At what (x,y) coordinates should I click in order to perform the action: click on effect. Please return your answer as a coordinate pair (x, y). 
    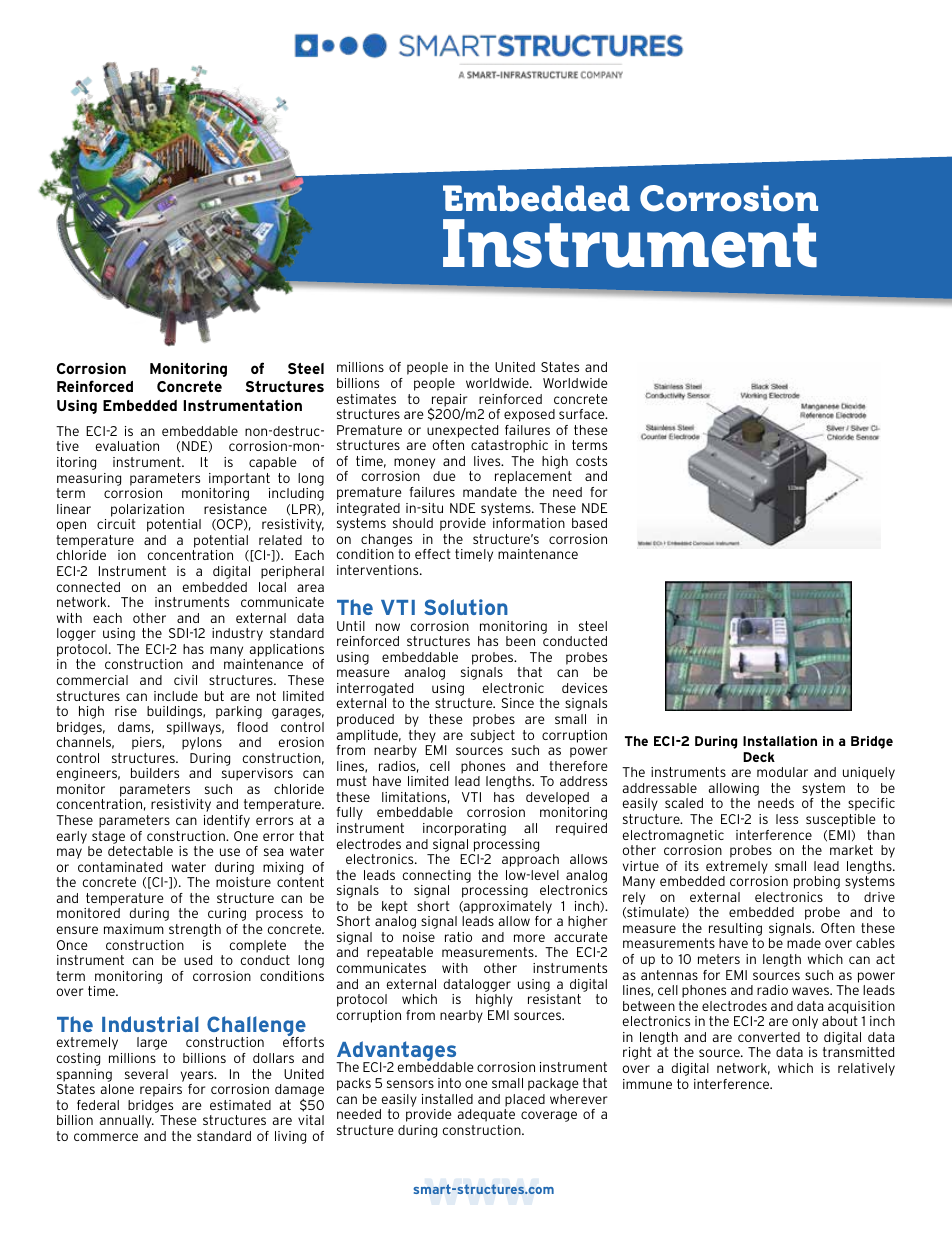
    Looking at the image, I should click on (433, 554).
